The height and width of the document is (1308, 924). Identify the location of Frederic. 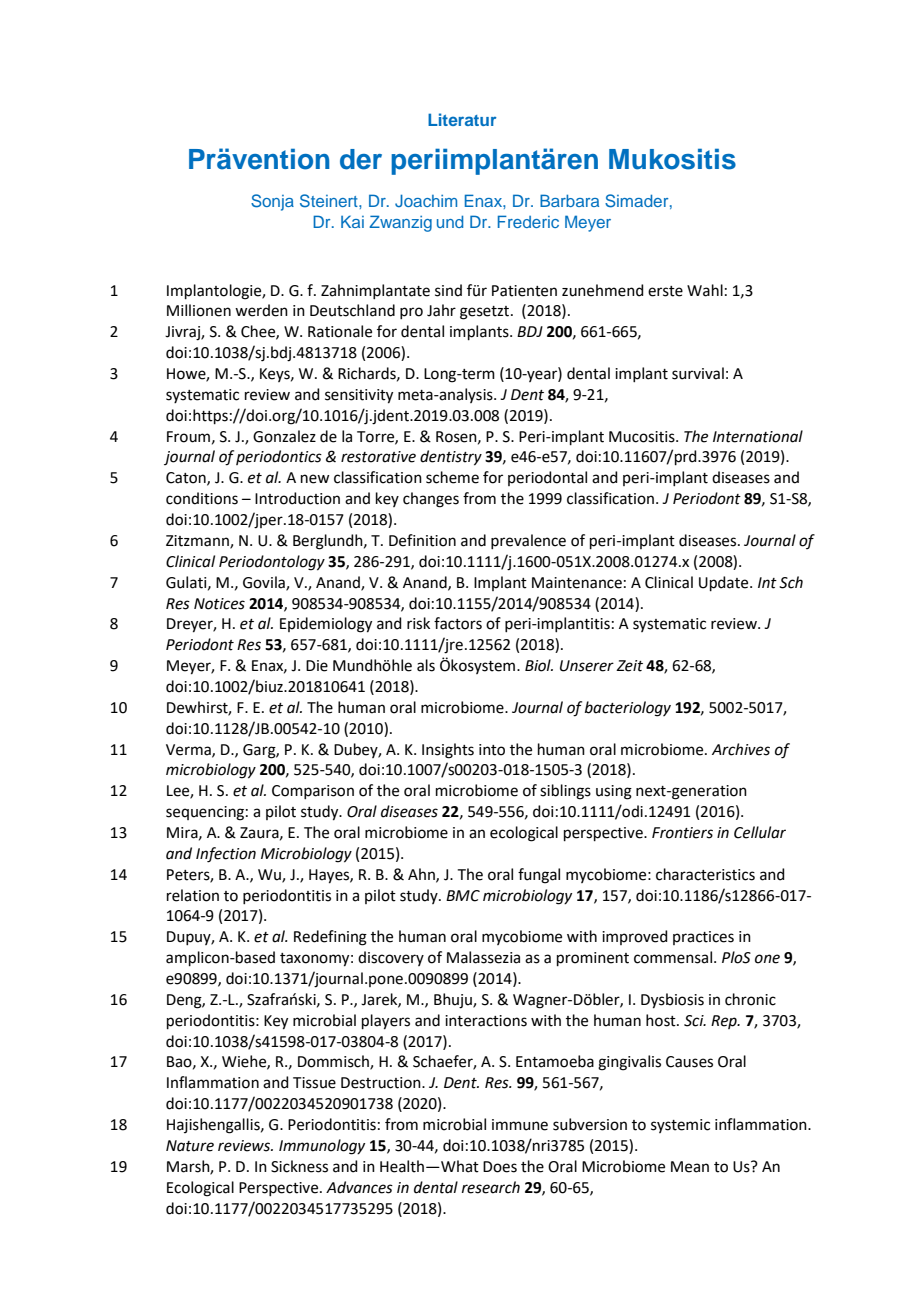
(528, 221).
